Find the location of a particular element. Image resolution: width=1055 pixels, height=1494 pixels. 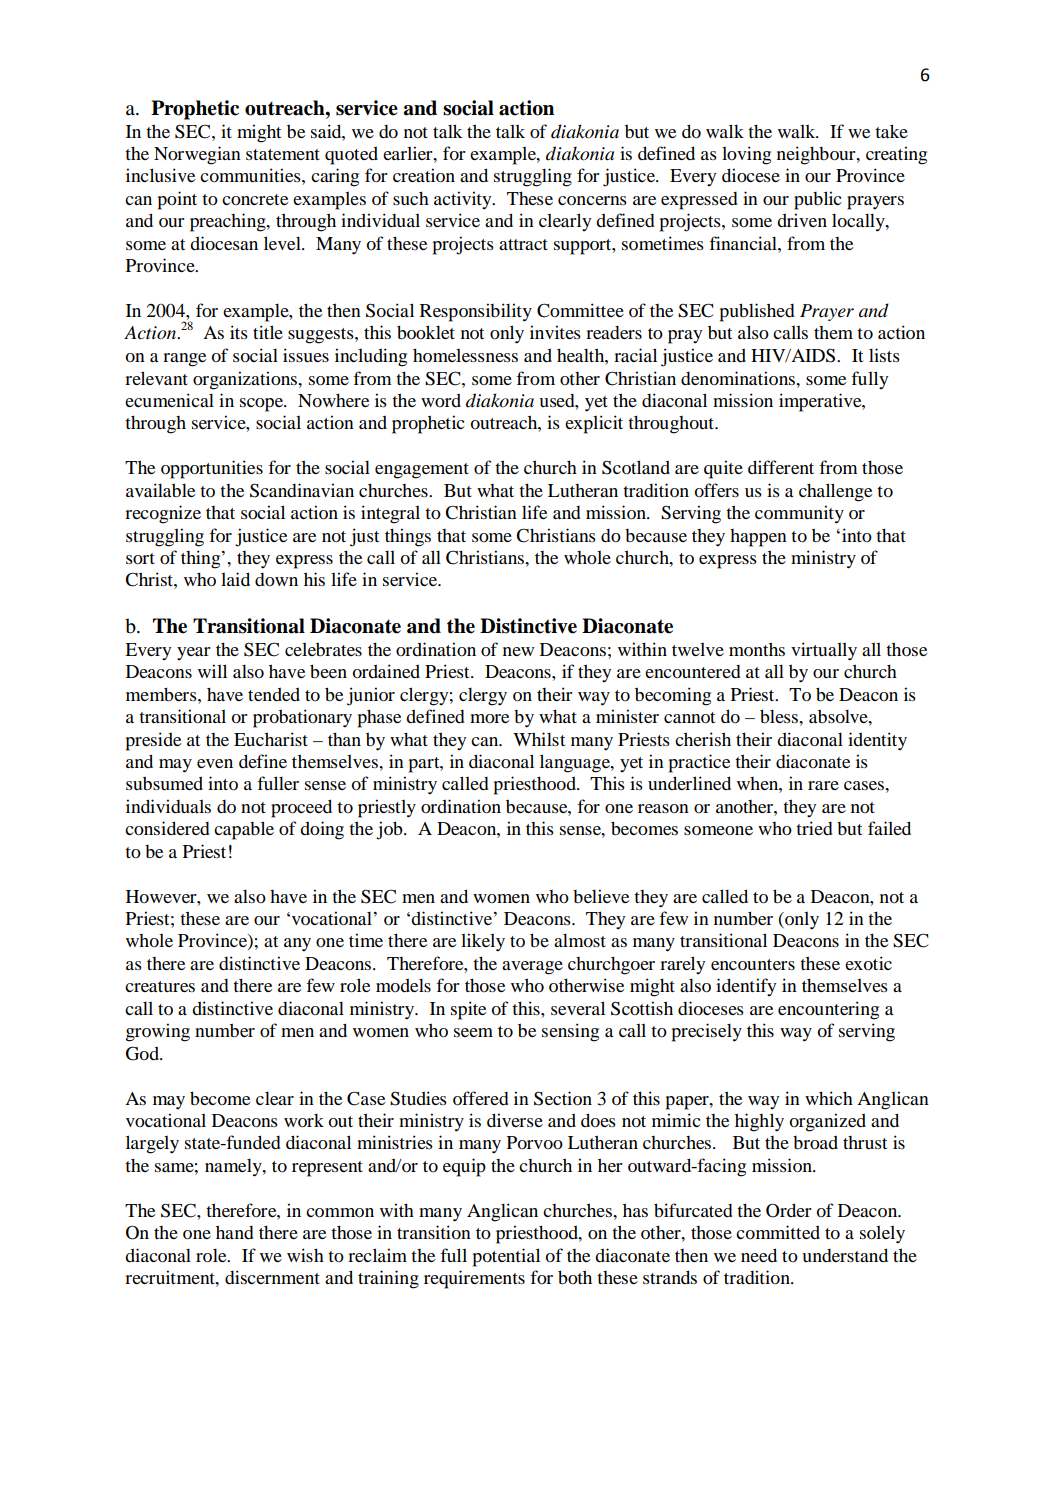

tended is located at coordinates (274, 694).
